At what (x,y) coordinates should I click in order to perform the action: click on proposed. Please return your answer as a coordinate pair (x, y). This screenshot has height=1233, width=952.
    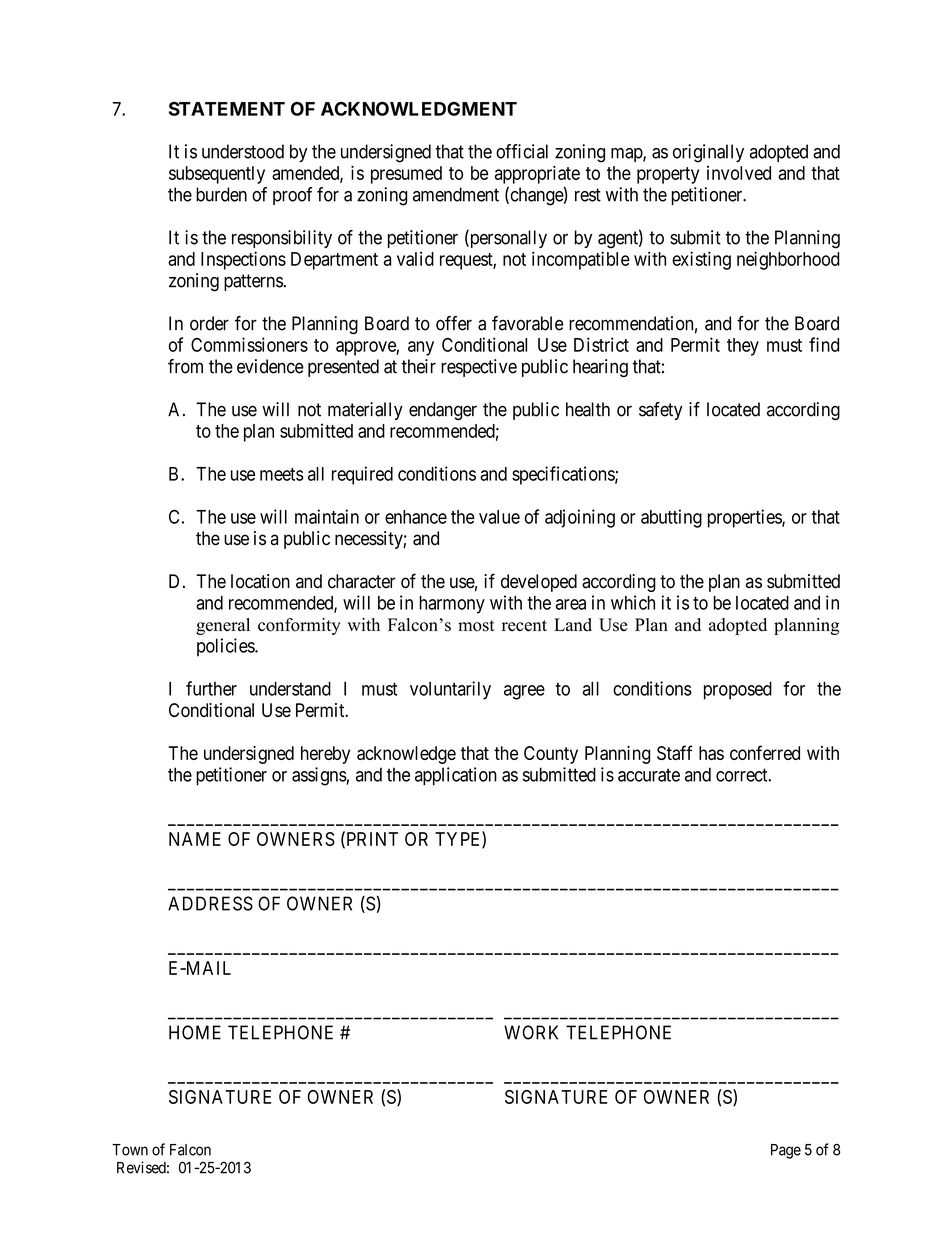
    Looking at the image, I should click on (738, 690).
